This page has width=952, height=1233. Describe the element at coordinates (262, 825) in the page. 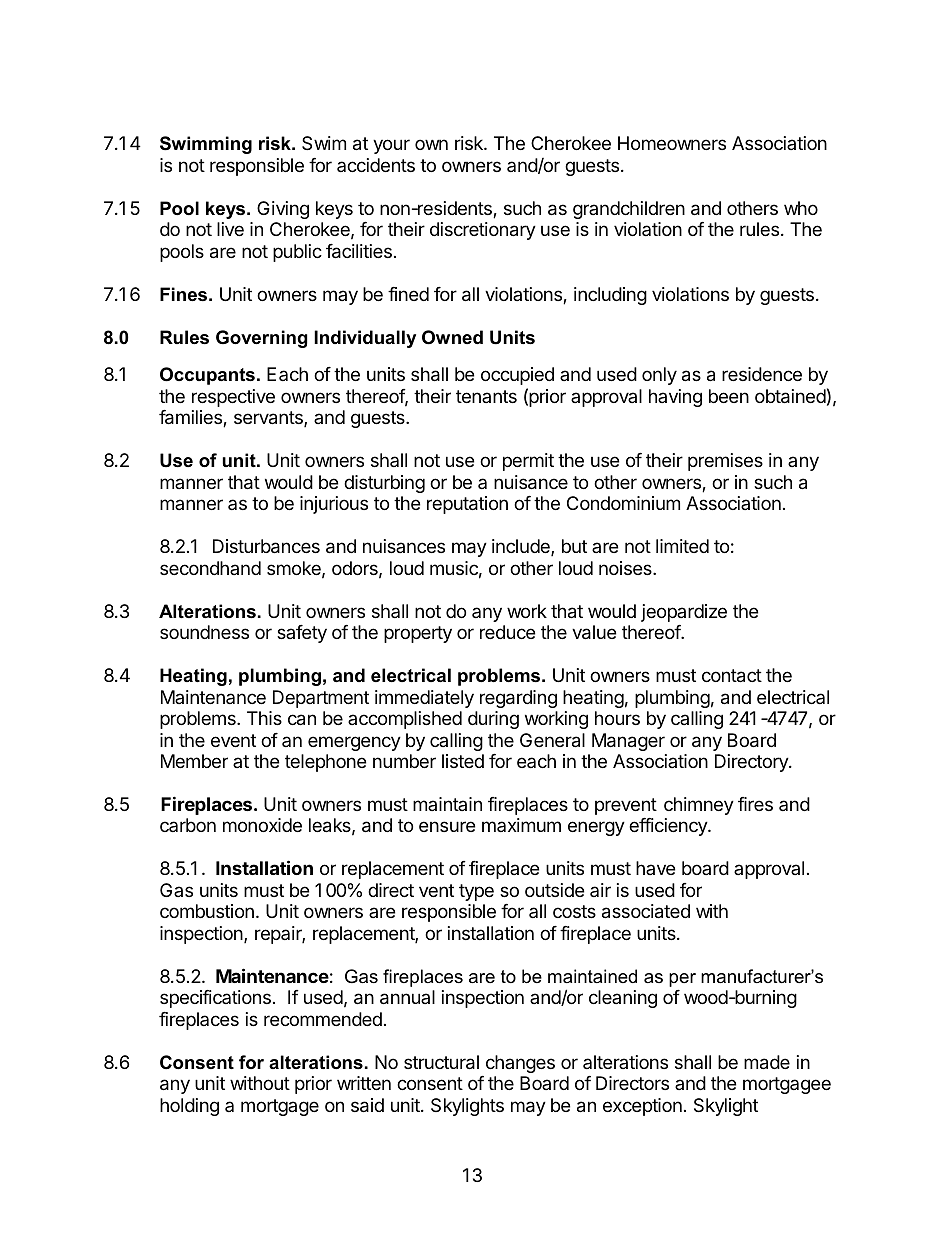

I see `monoxide` at that location.
